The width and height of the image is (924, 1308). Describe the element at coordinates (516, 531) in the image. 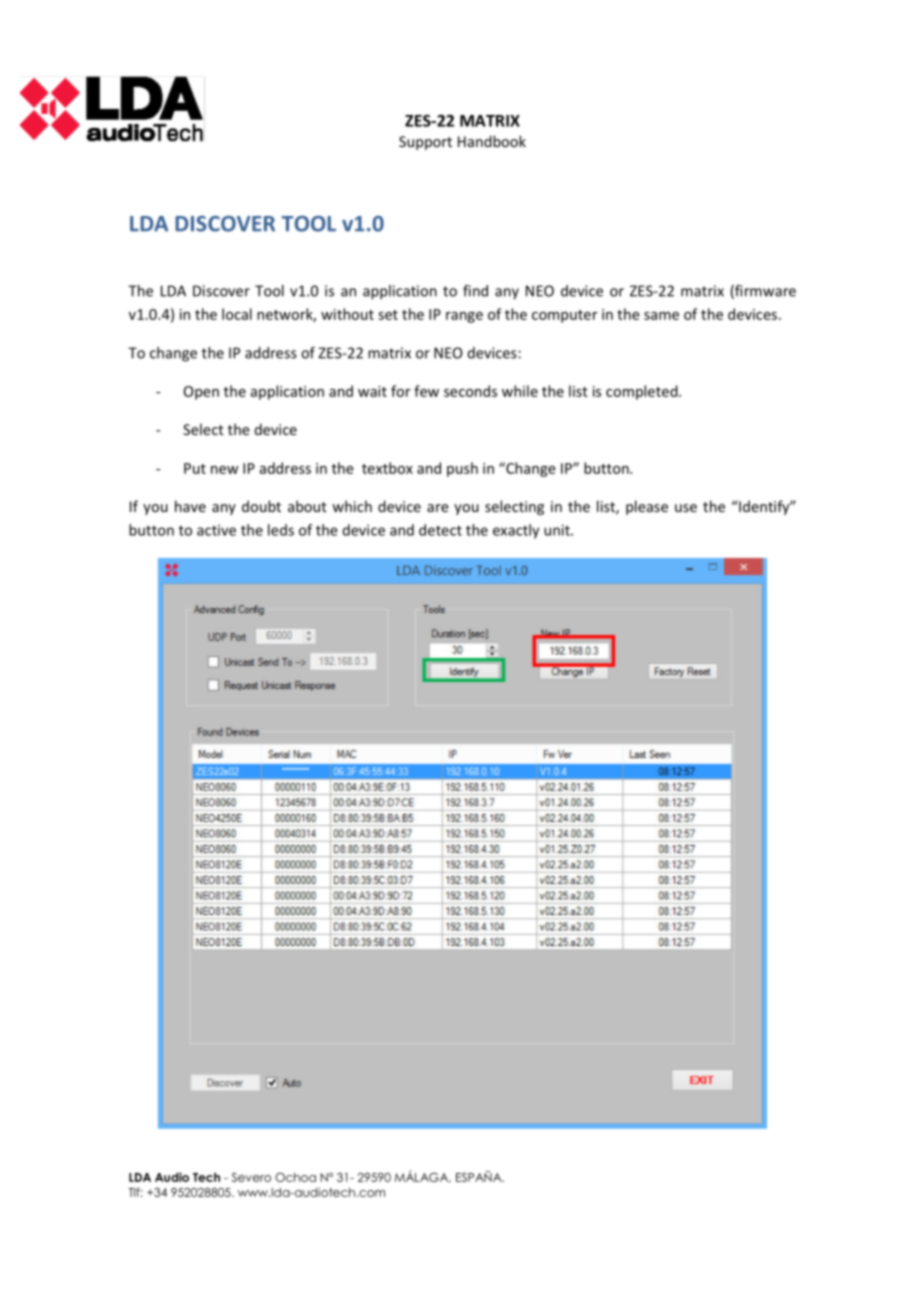

I see `exactly` at that location.
